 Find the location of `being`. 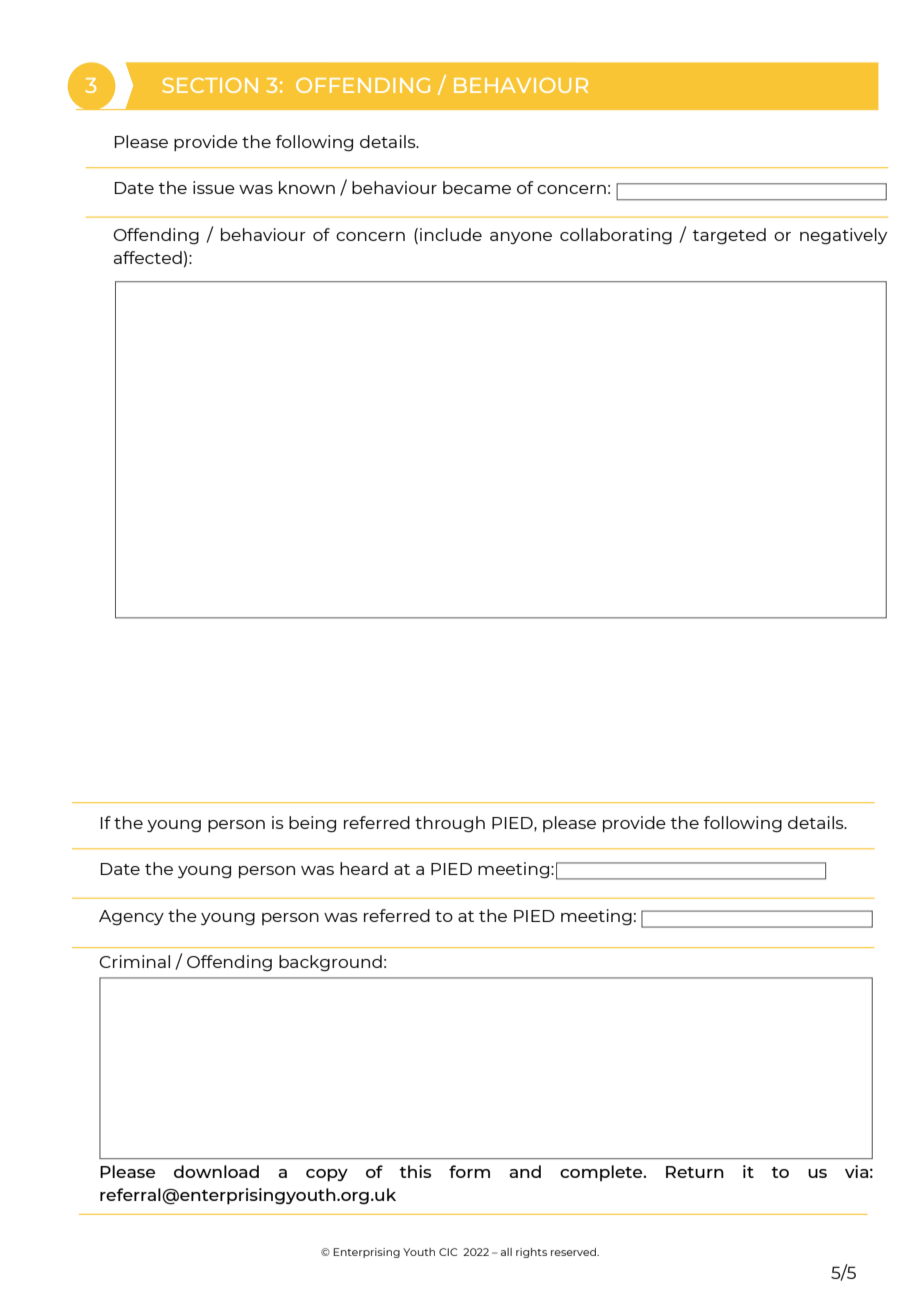

being is located at coordinates (312, 824).
